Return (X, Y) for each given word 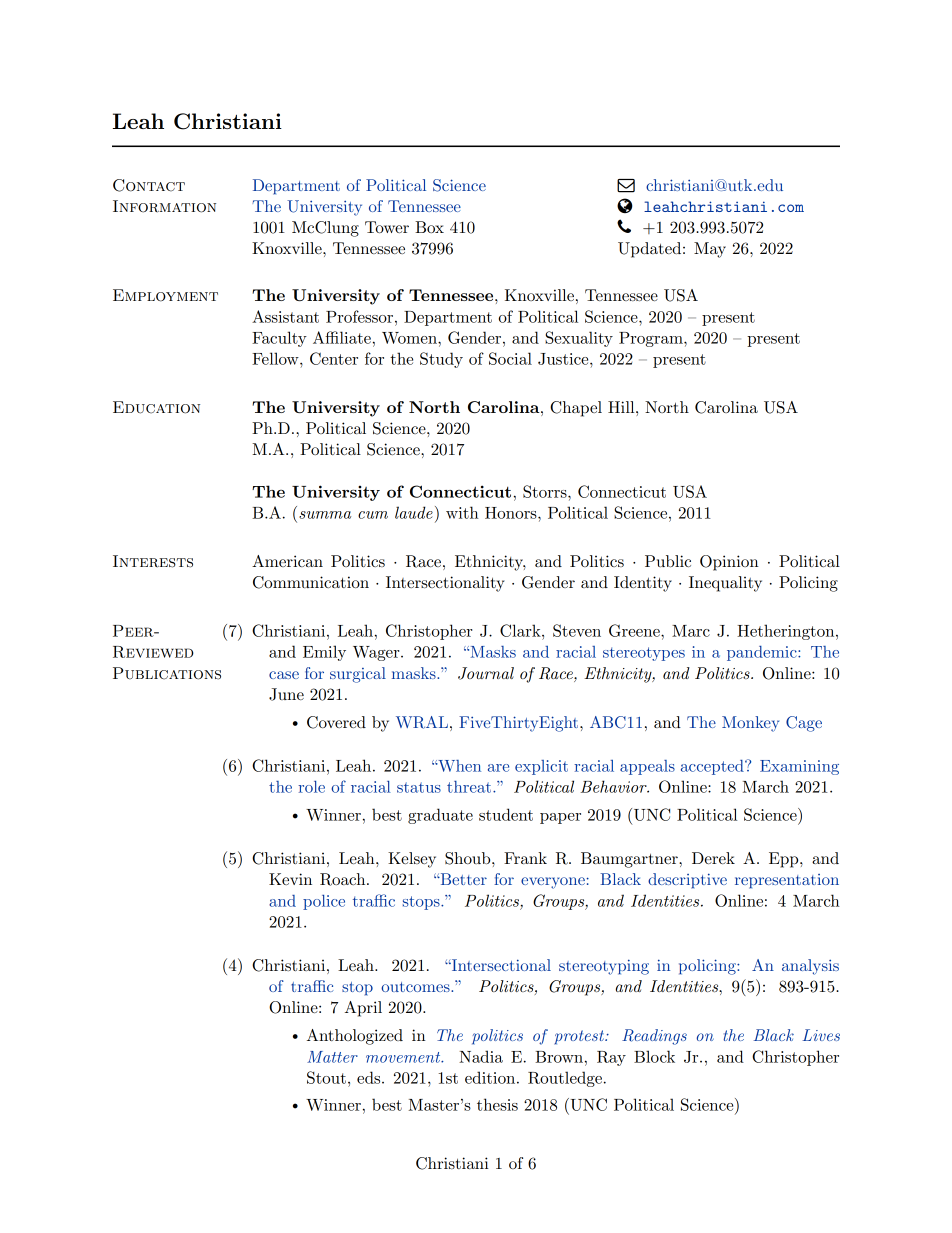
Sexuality (579, 339)
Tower (387, 227)
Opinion (729, 563)
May (710, 250)
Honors (512, 513)
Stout (326, 1077)
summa (325, 515)
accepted (713, 767)
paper (560, 818)
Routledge (565, 1079)
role (311, 787)
